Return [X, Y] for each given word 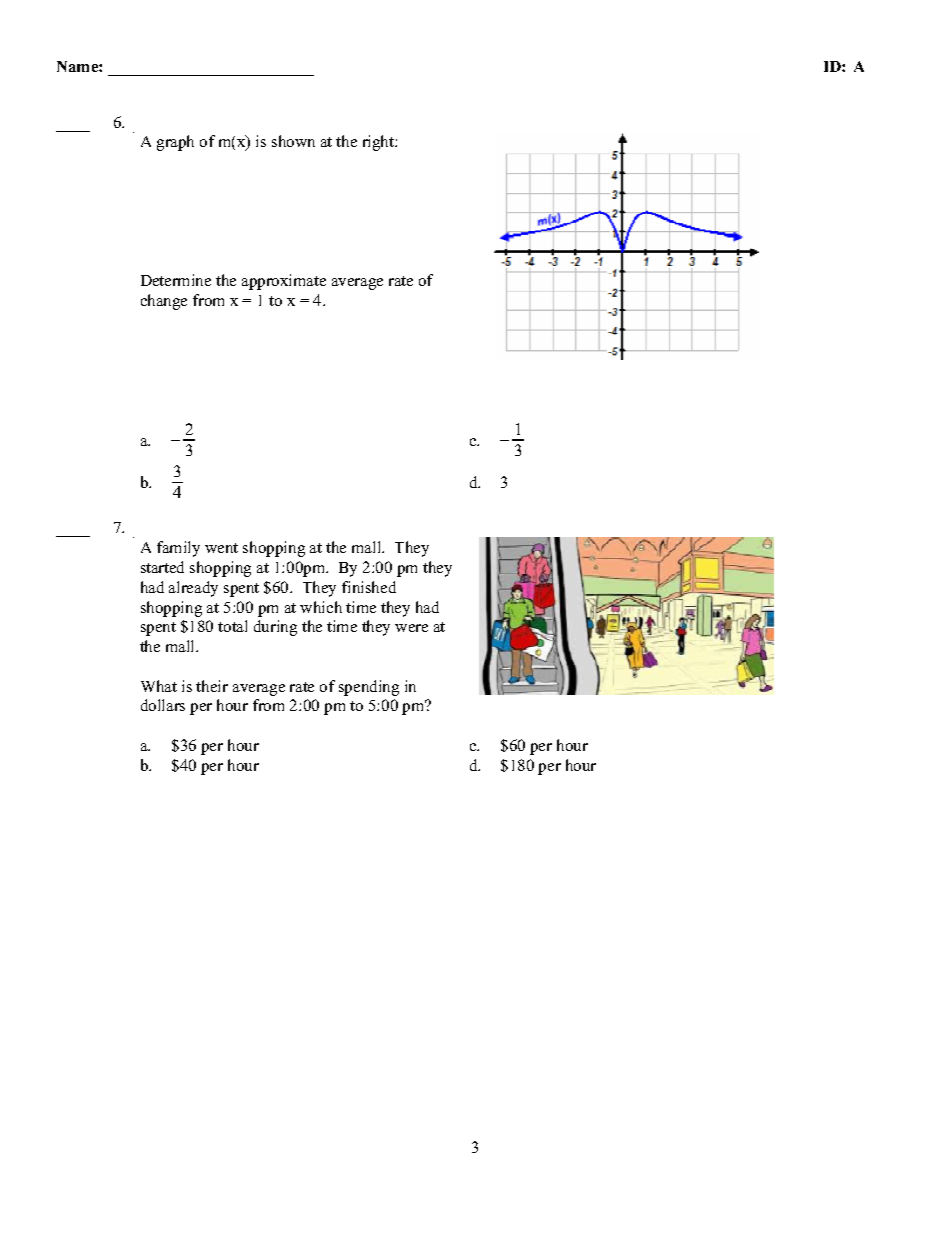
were [411, 628]
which [321, 607]
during [275, 628]
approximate [284, 282]
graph [175, 143]
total [232, 626]
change [164, 302]
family [178, 549]
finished [369, 587]
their [212, 686]
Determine [176, 280]
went [221, 548]
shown [293, 141]
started [162, 567]
